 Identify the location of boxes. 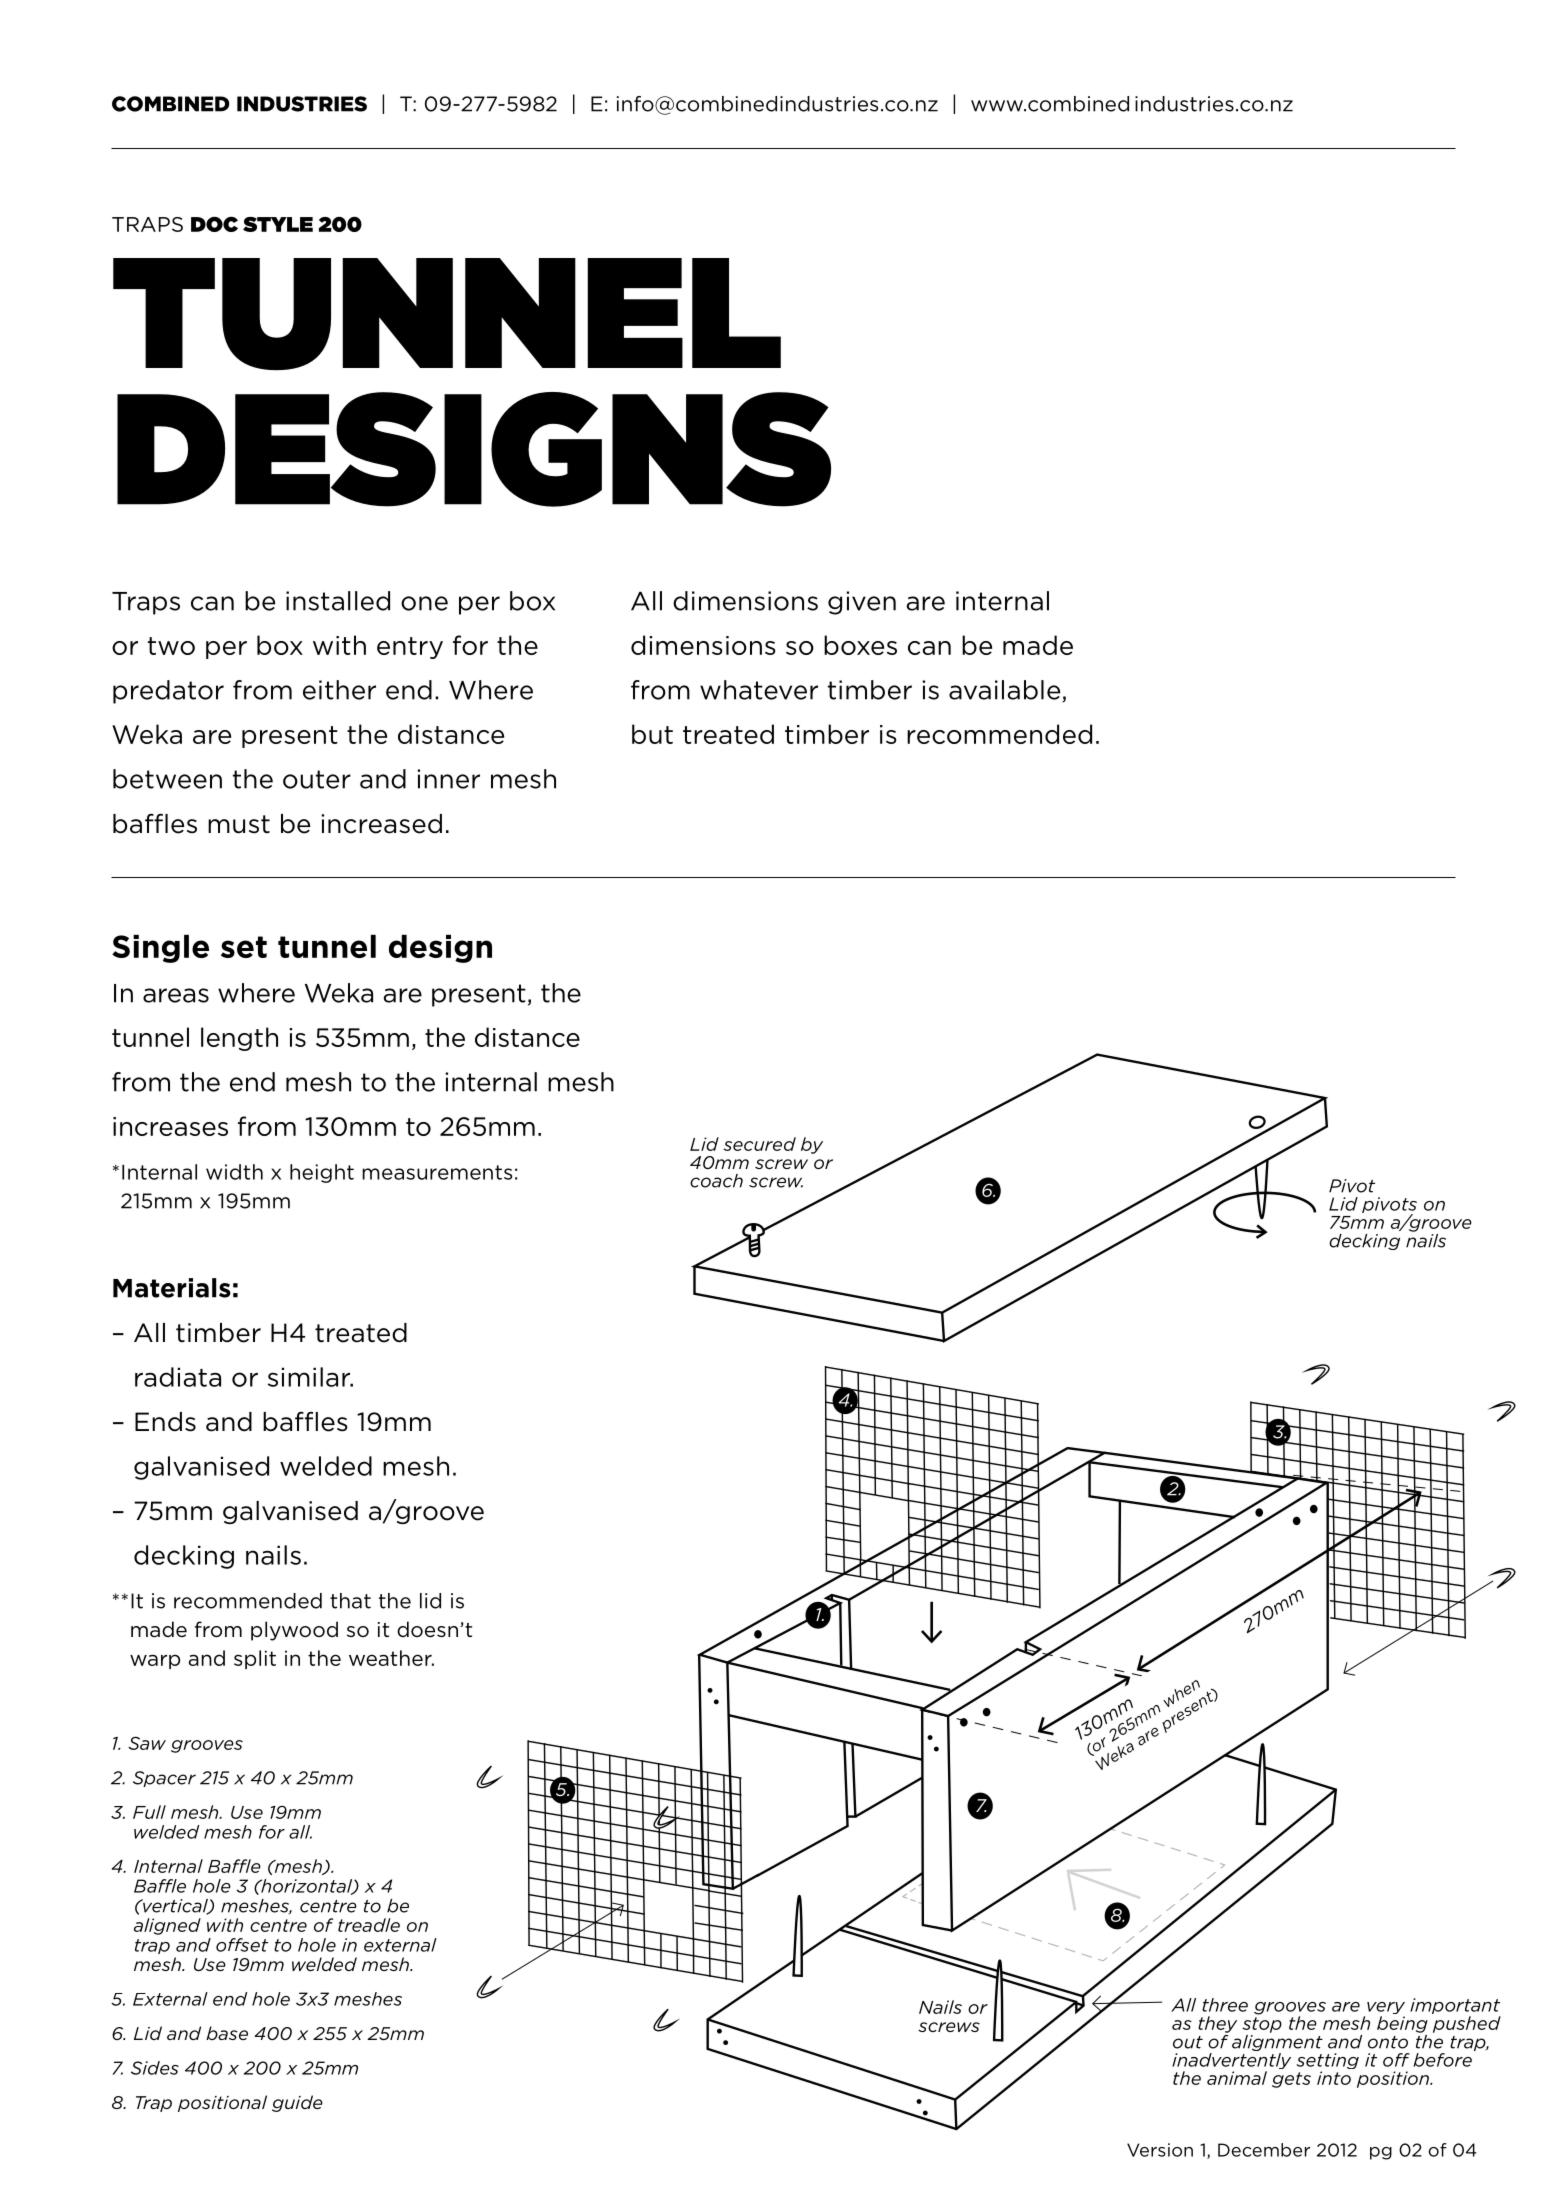
(860, 645).
